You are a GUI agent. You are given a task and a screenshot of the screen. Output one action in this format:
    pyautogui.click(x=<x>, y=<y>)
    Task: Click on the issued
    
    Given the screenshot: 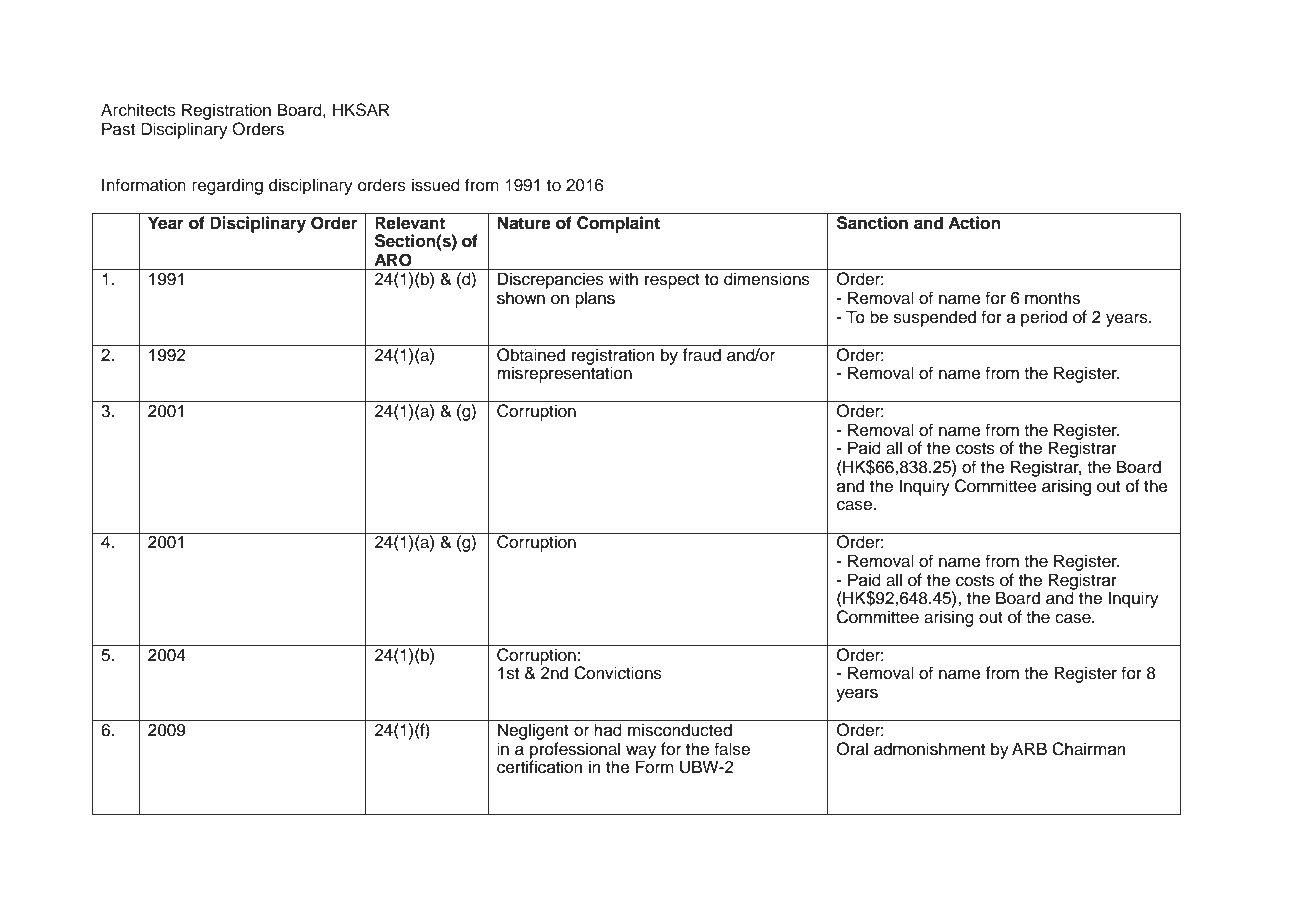 What is the action you would take?
    pyautogui.click(x=436, y=185)
